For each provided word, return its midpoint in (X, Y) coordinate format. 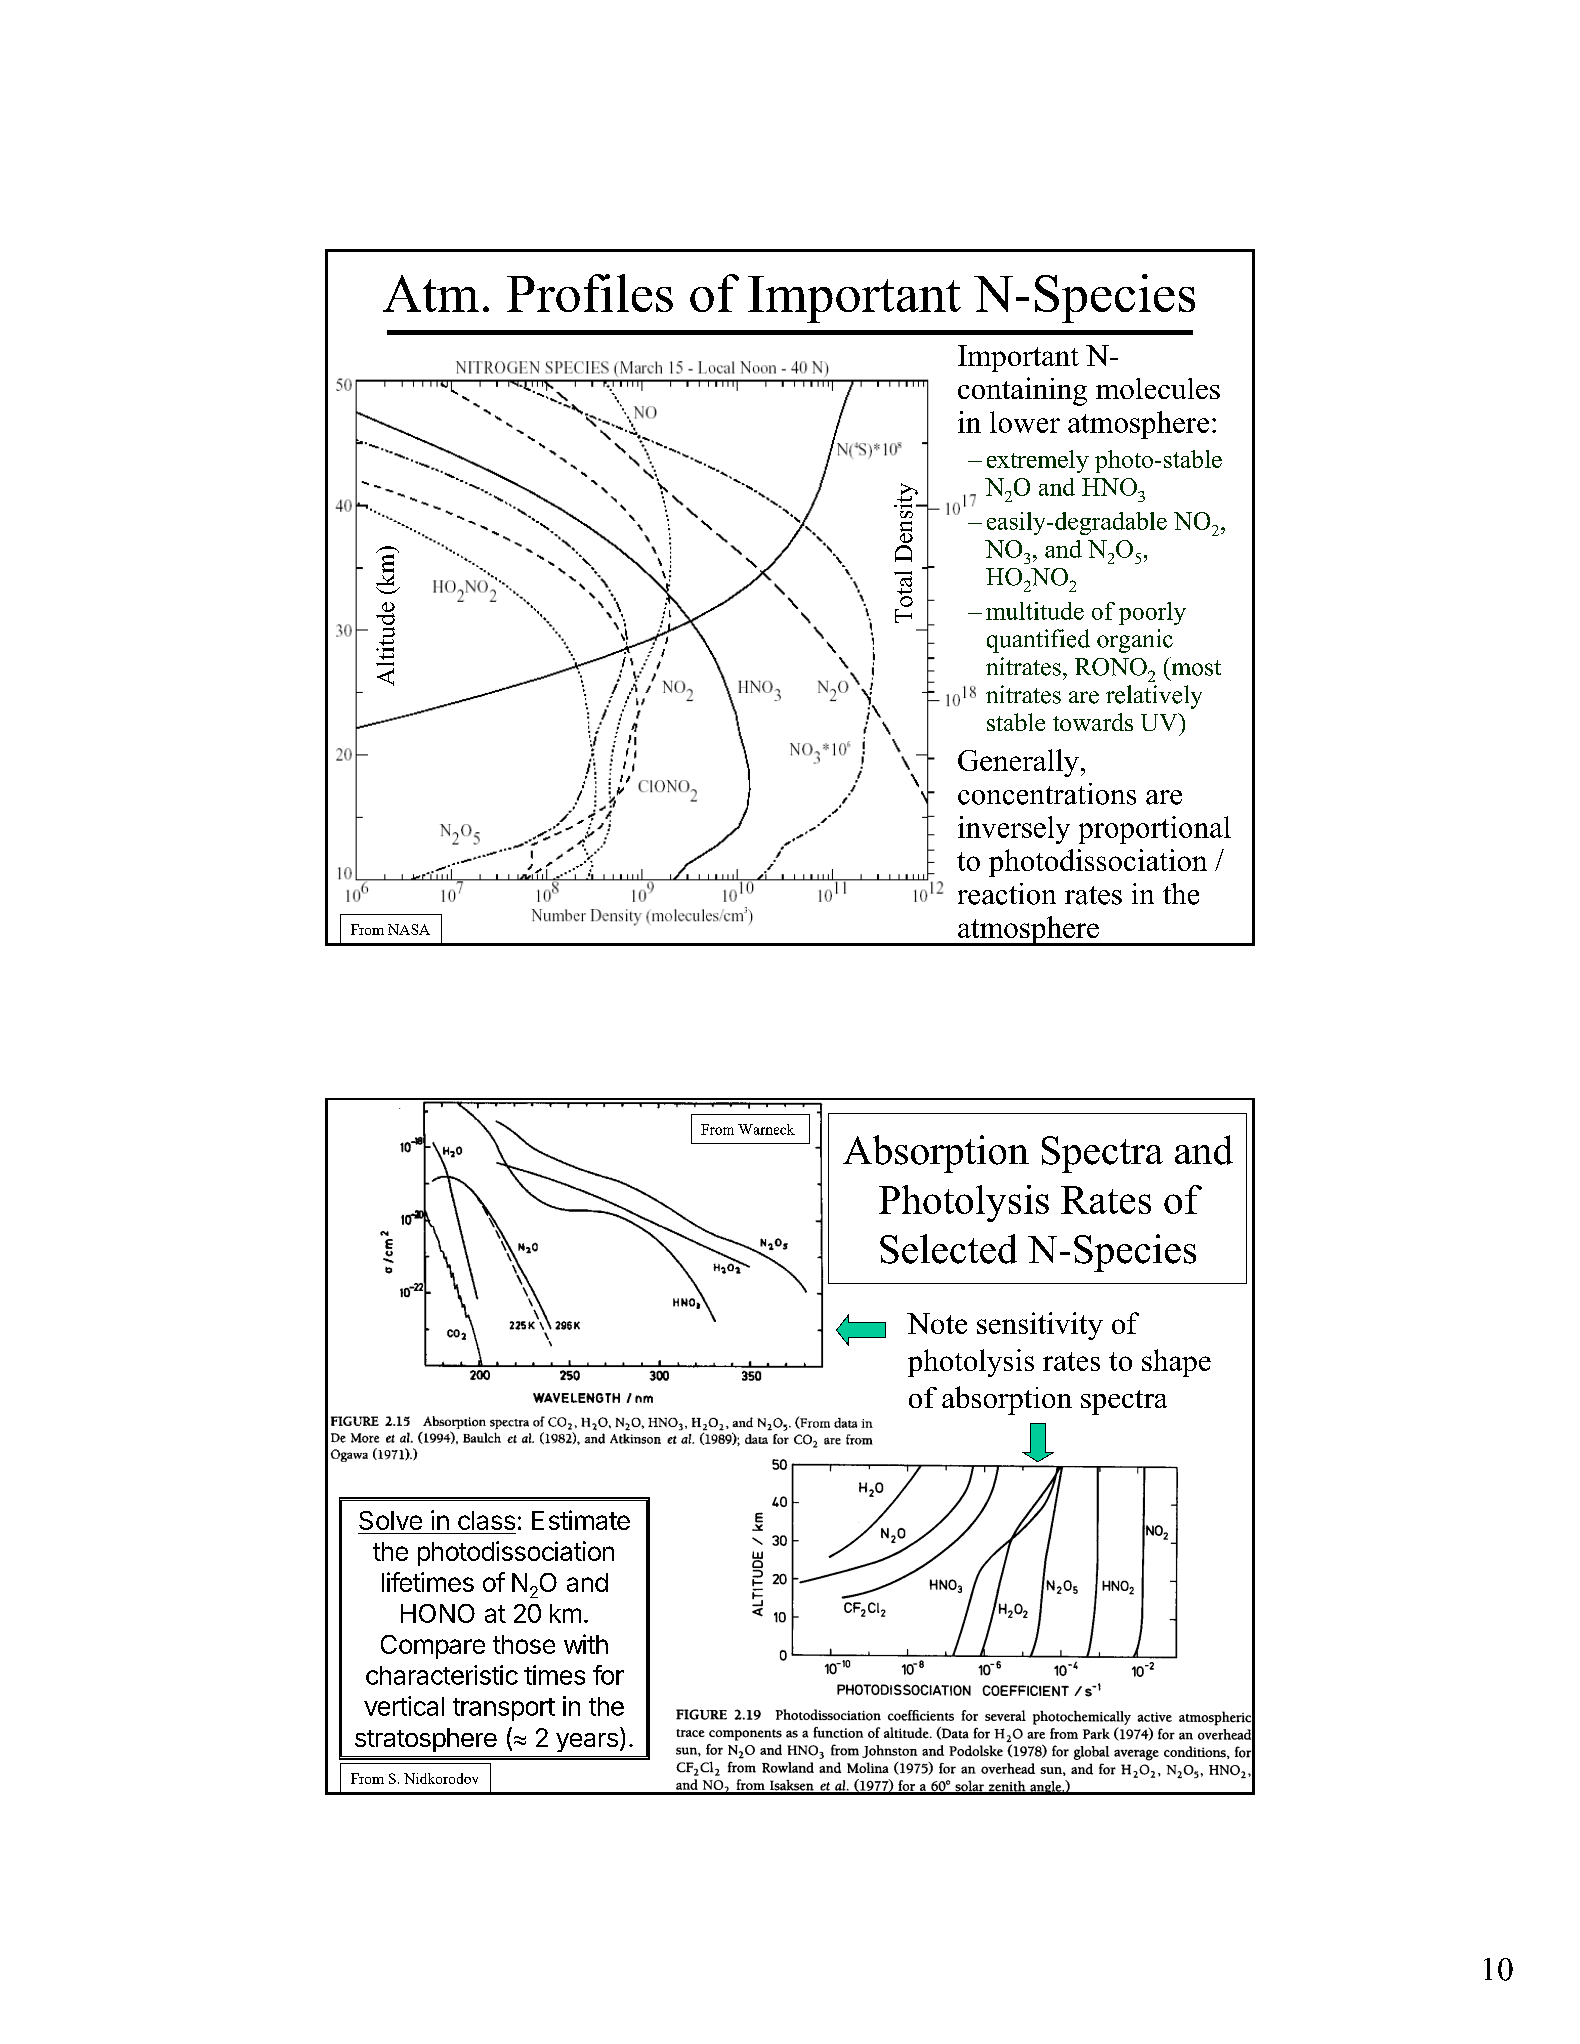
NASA (409, 929)
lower (1025, 422)
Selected (948, 1249)
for (608, 1675)
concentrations (1047, 794)
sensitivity (1040, 1326)
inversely (1014, 830)
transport (504, 1709)
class (486, 1520)
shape (1176, 1363)
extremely (1038, 461)
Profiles (590, 293)
